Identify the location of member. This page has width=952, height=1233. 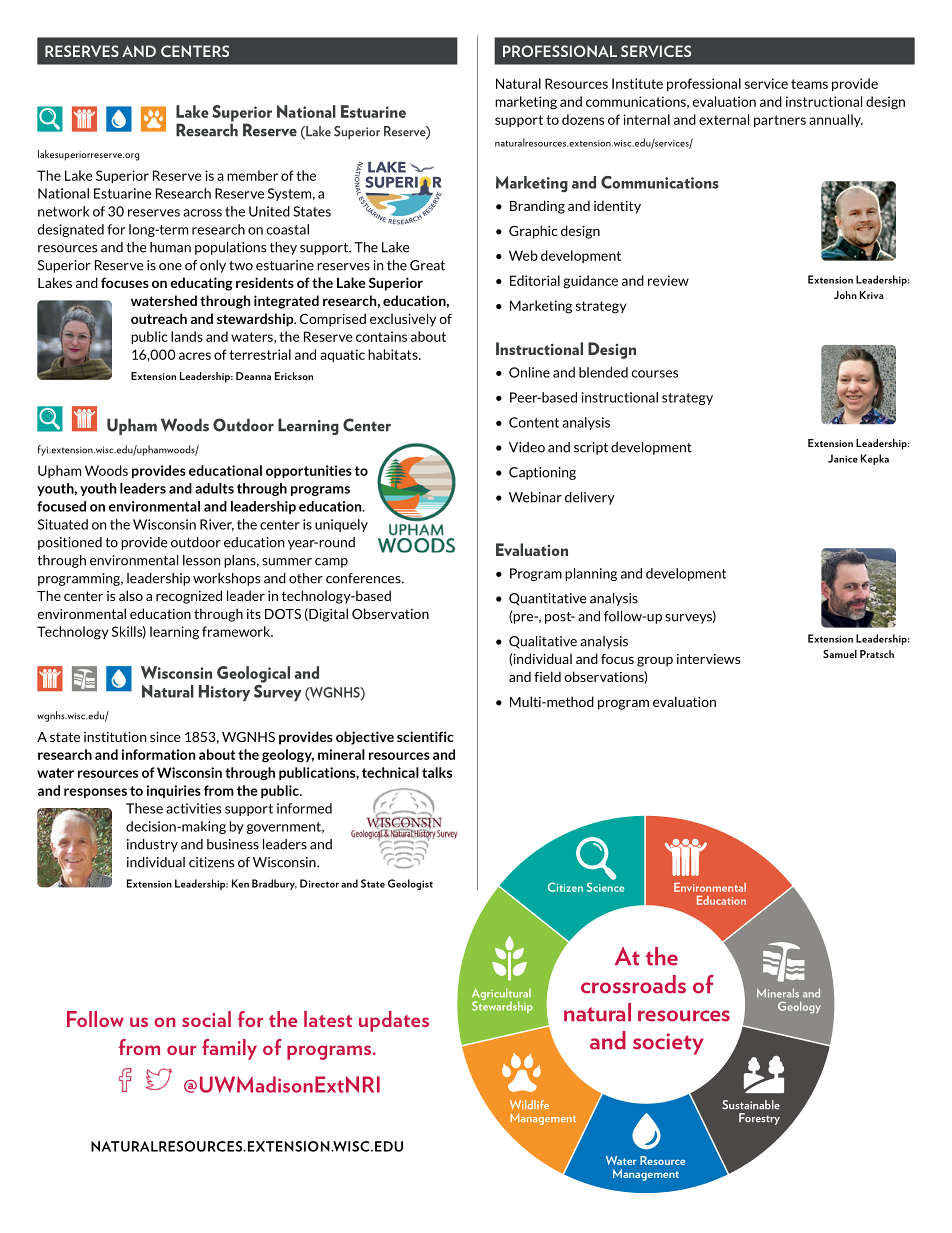
(252, 175).
